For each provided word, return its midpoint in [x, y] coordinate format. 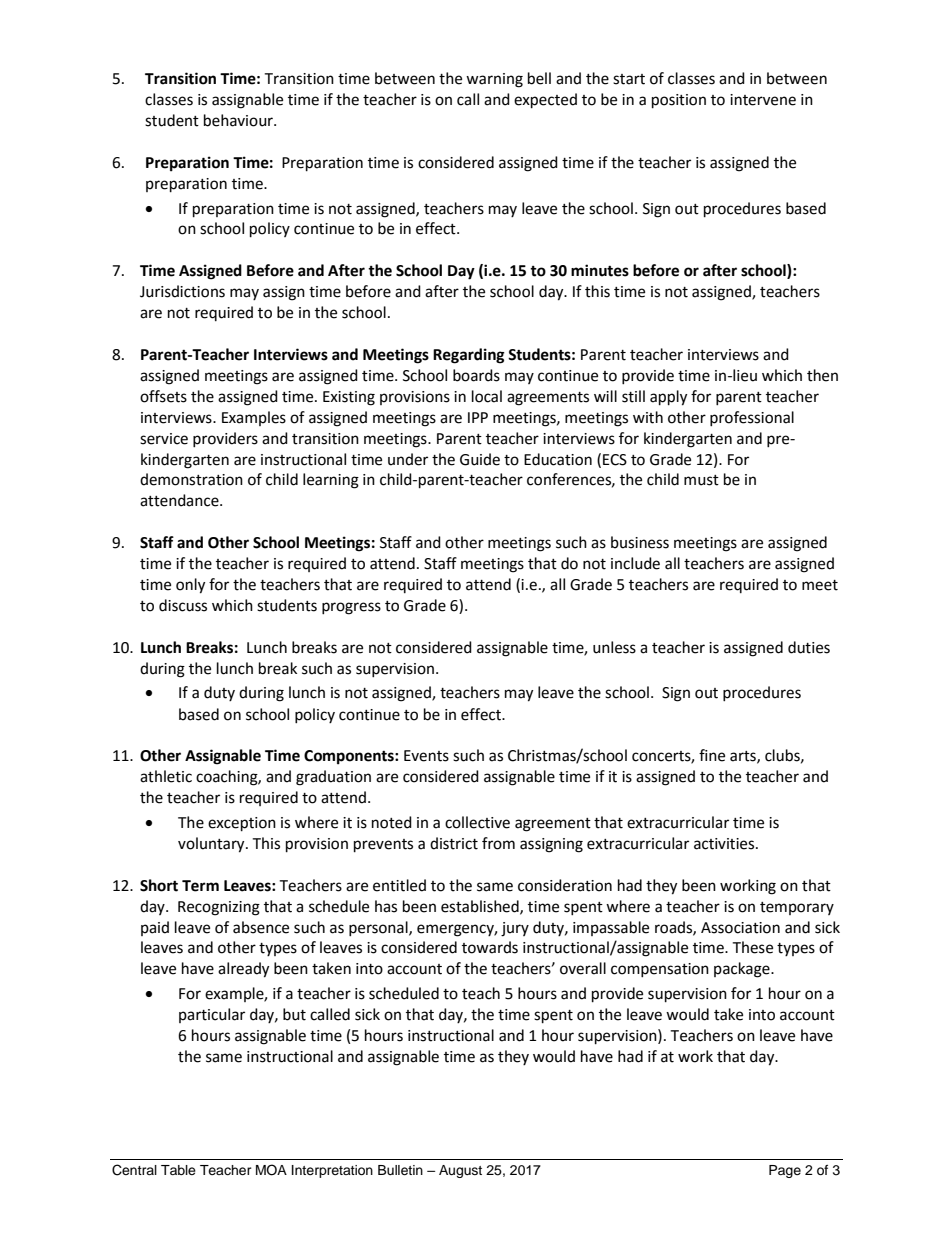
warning [494, 80]
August [460, 1171]
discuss [183, 605]
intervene [763, 100]
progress [351, 608]
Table [178, 1170]
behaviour [240, 120]
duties [809, 647]
